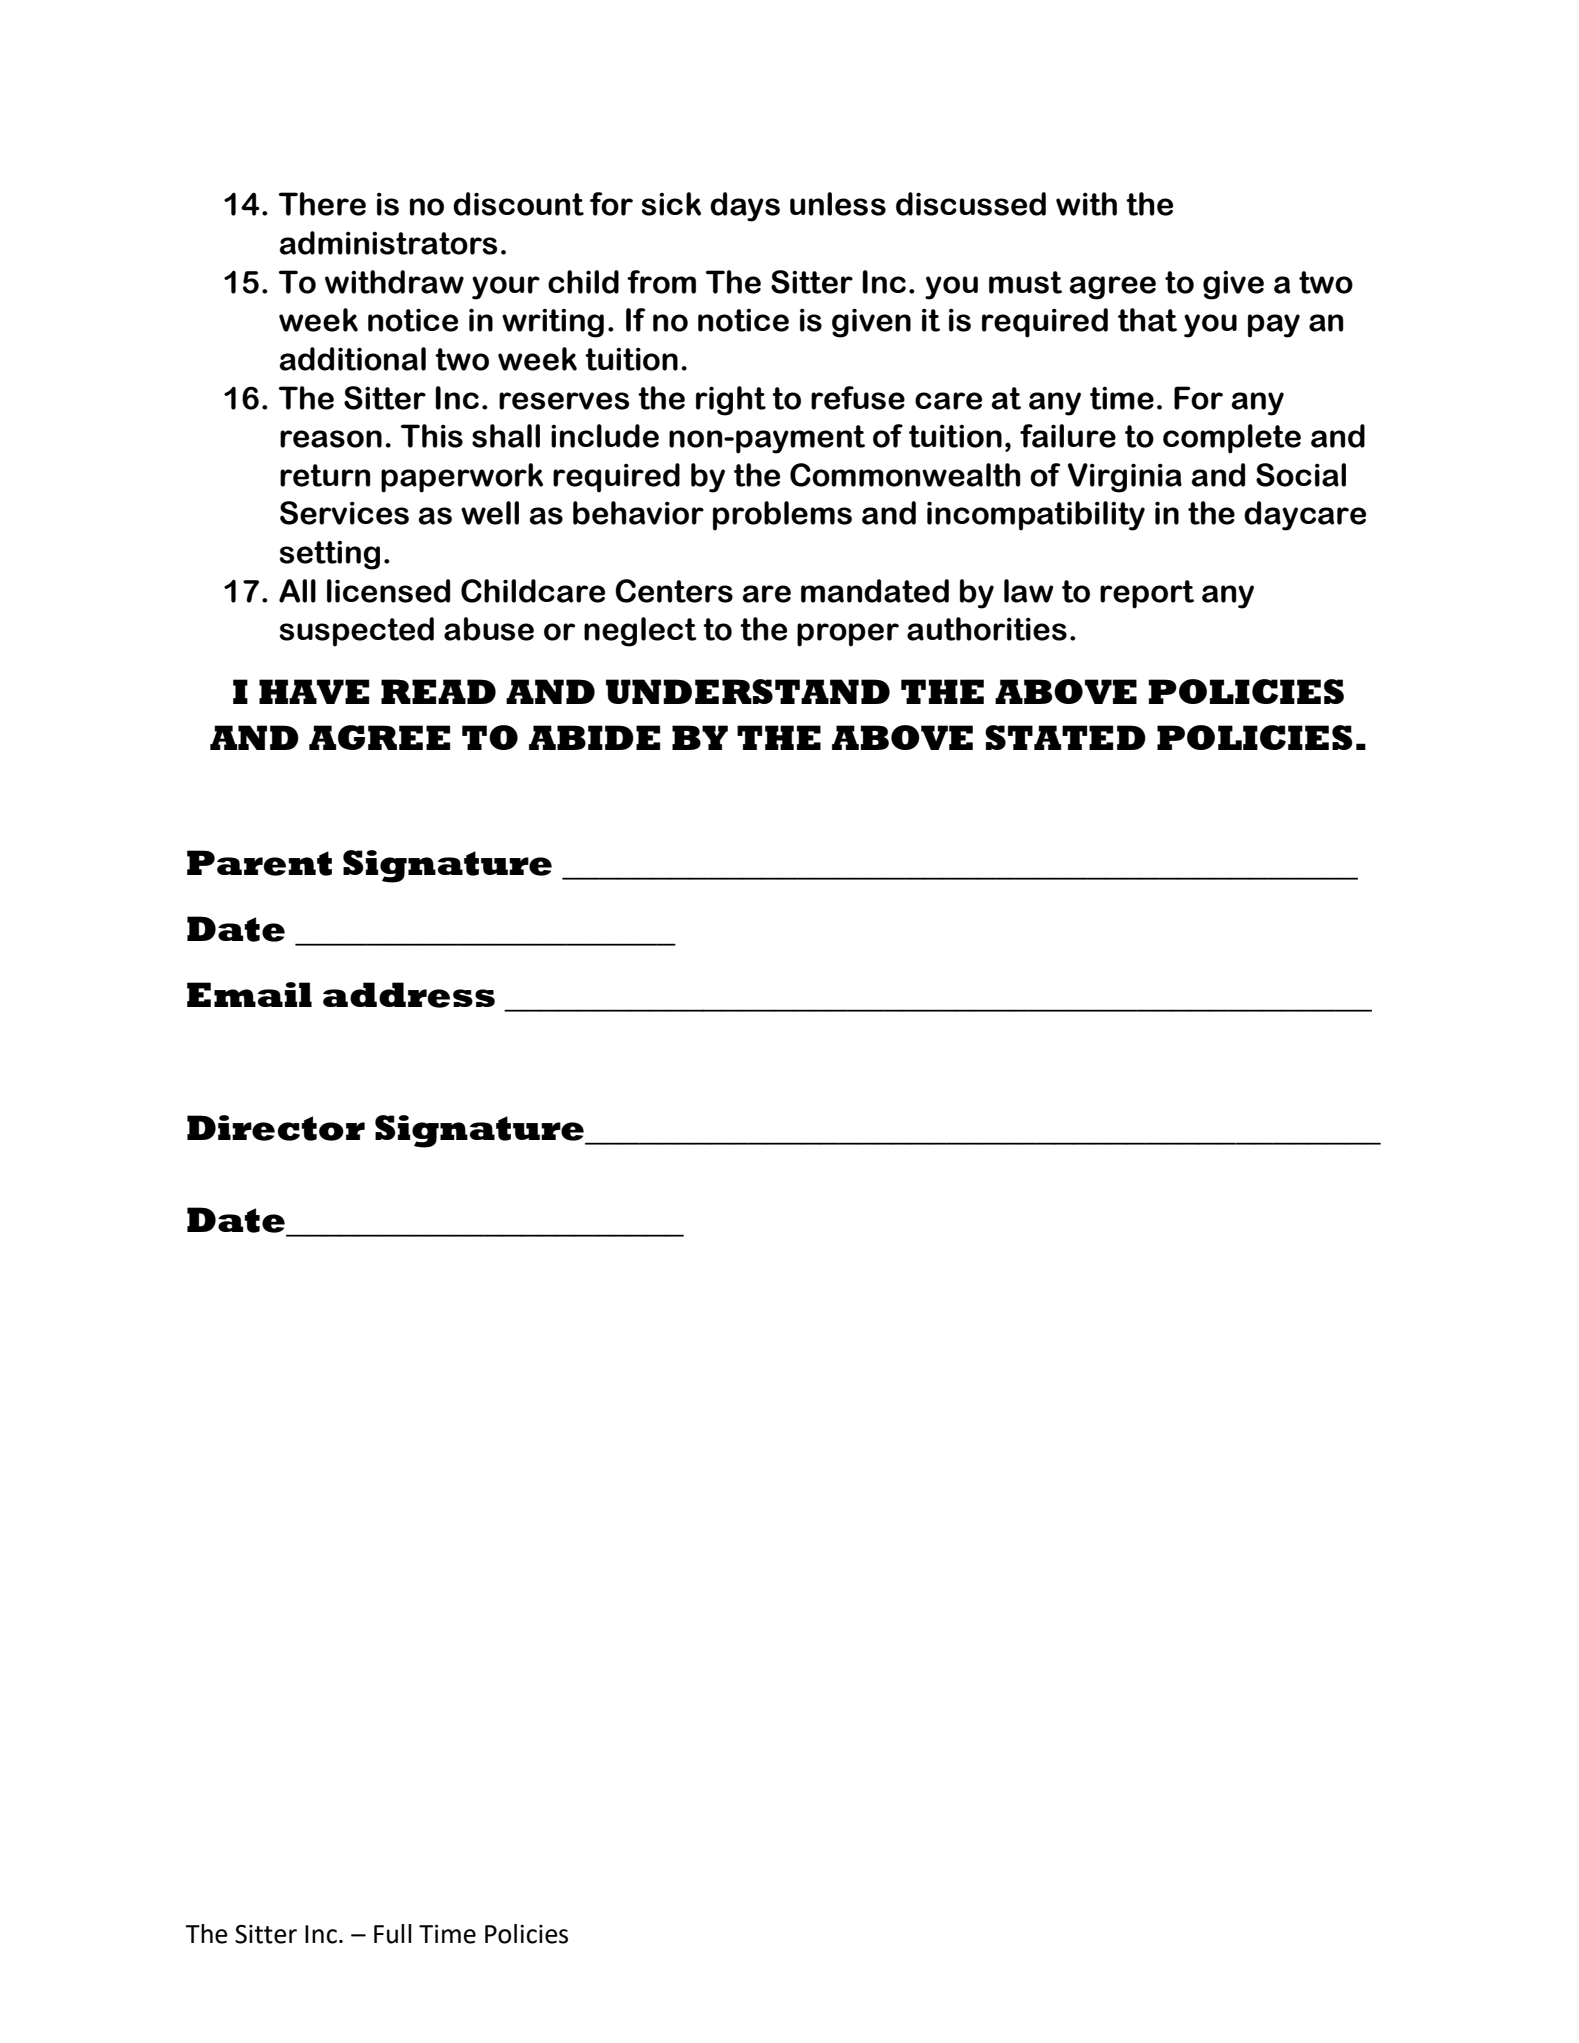  I want to click on STATED, so click(1065, 737).
